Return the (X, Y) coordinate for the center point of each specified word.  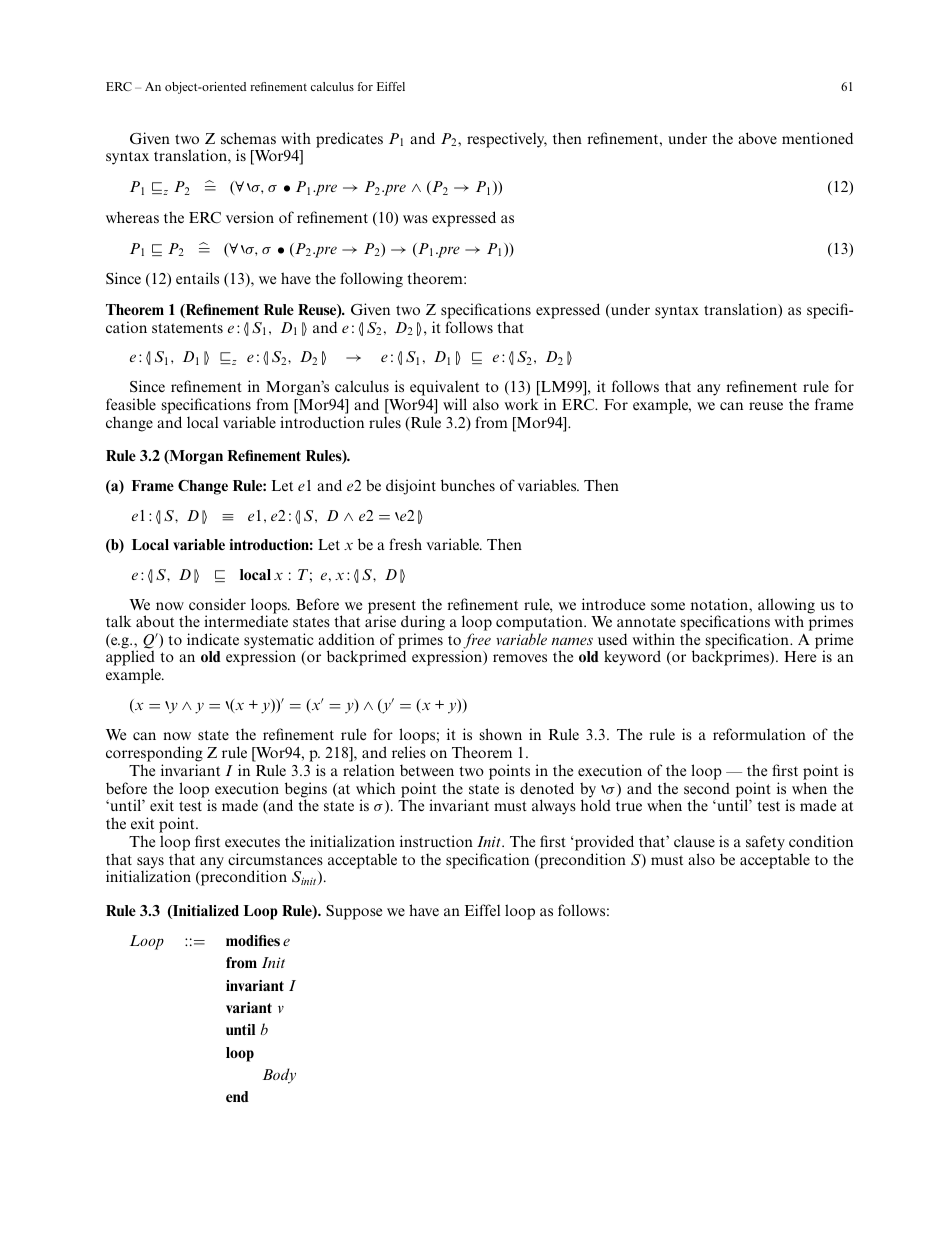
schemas (248, 138)
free (476, 642)
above (757, 138)
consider (217, 604)
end (237, 1096)
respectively (507, 140)
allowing (786, 607)
